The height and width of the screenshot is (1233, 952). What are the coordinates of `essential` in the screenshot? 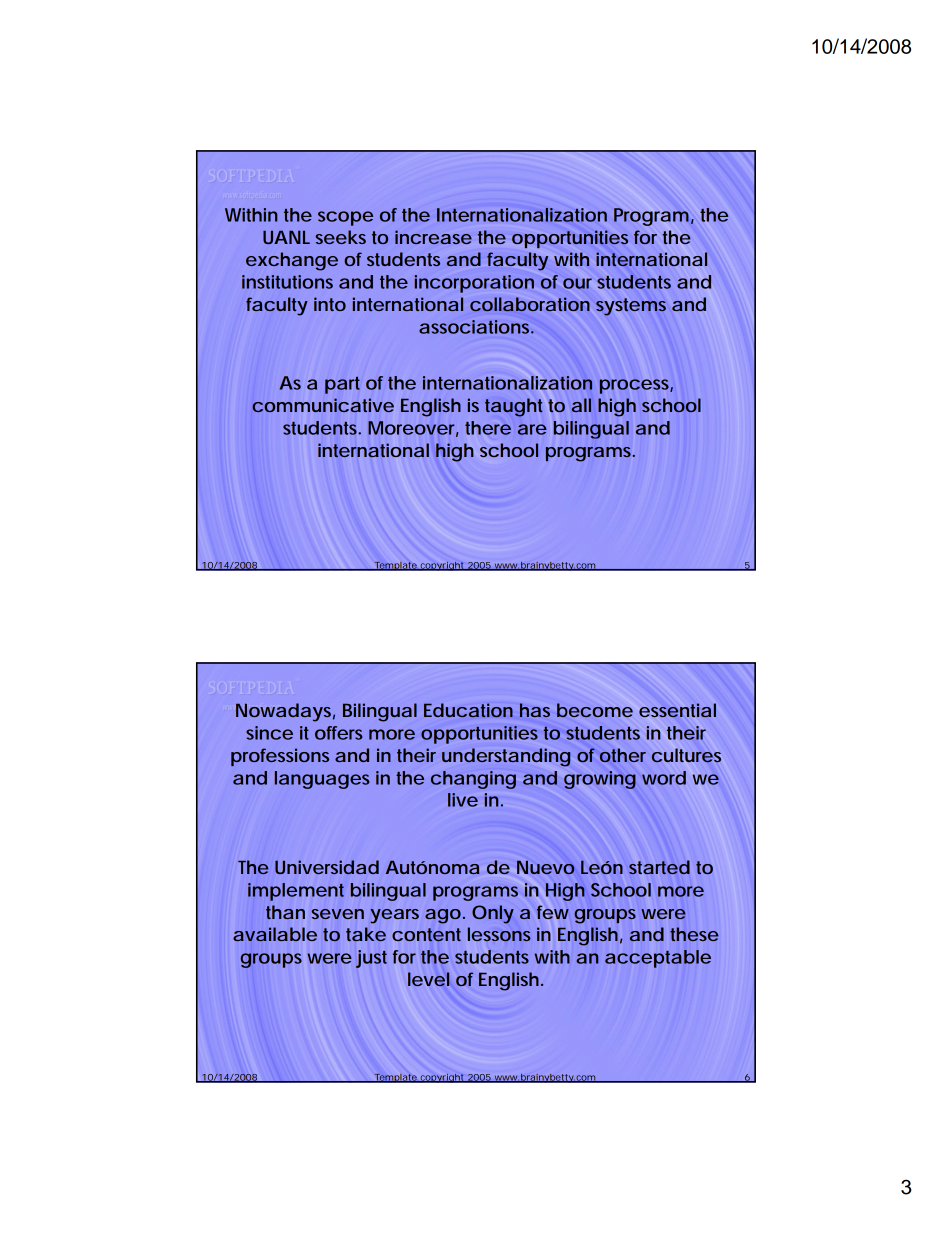 It's located at (677, 710).
